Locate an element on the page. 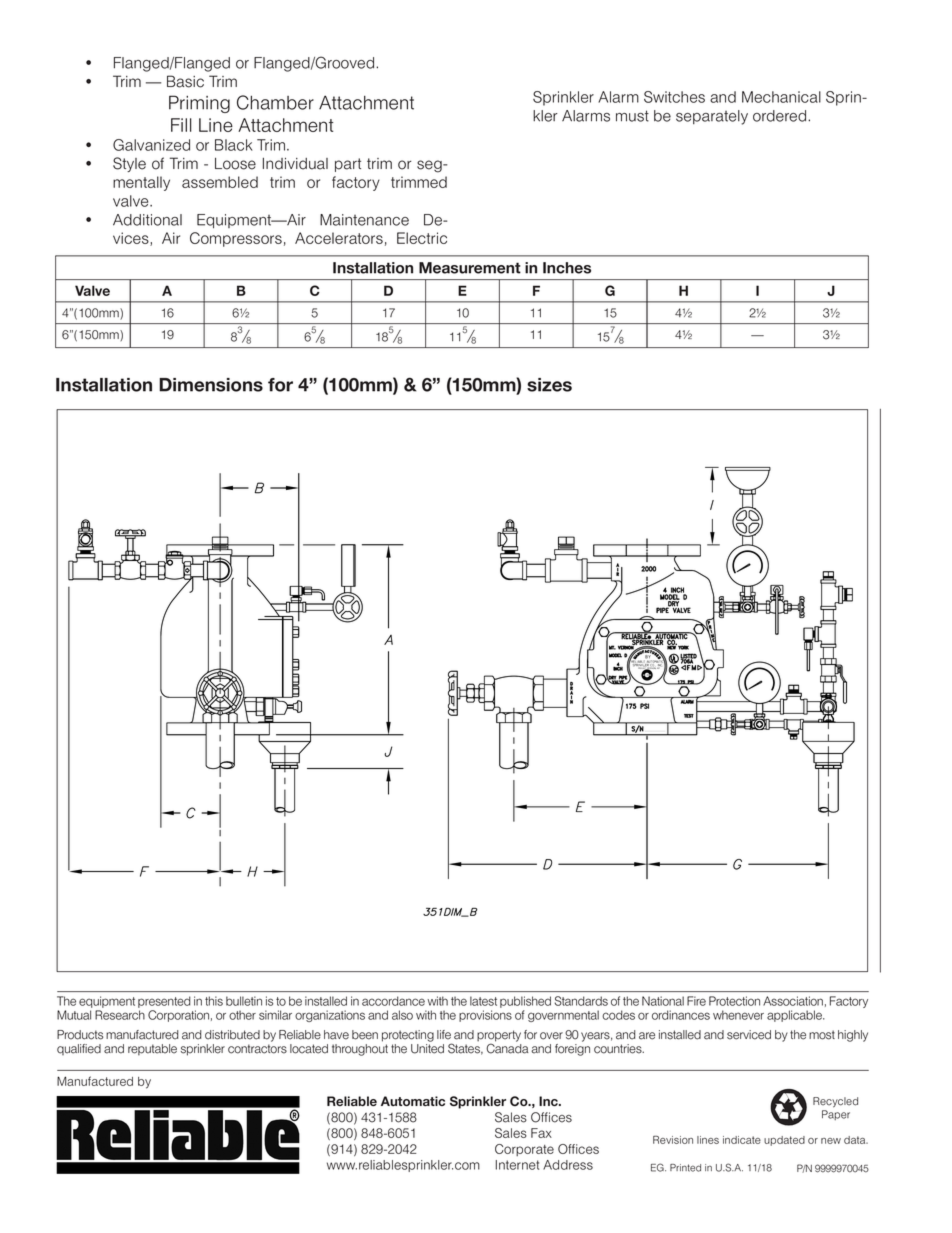 The image size is (952, 1233). Fill is located at coordinates (181, 125).
